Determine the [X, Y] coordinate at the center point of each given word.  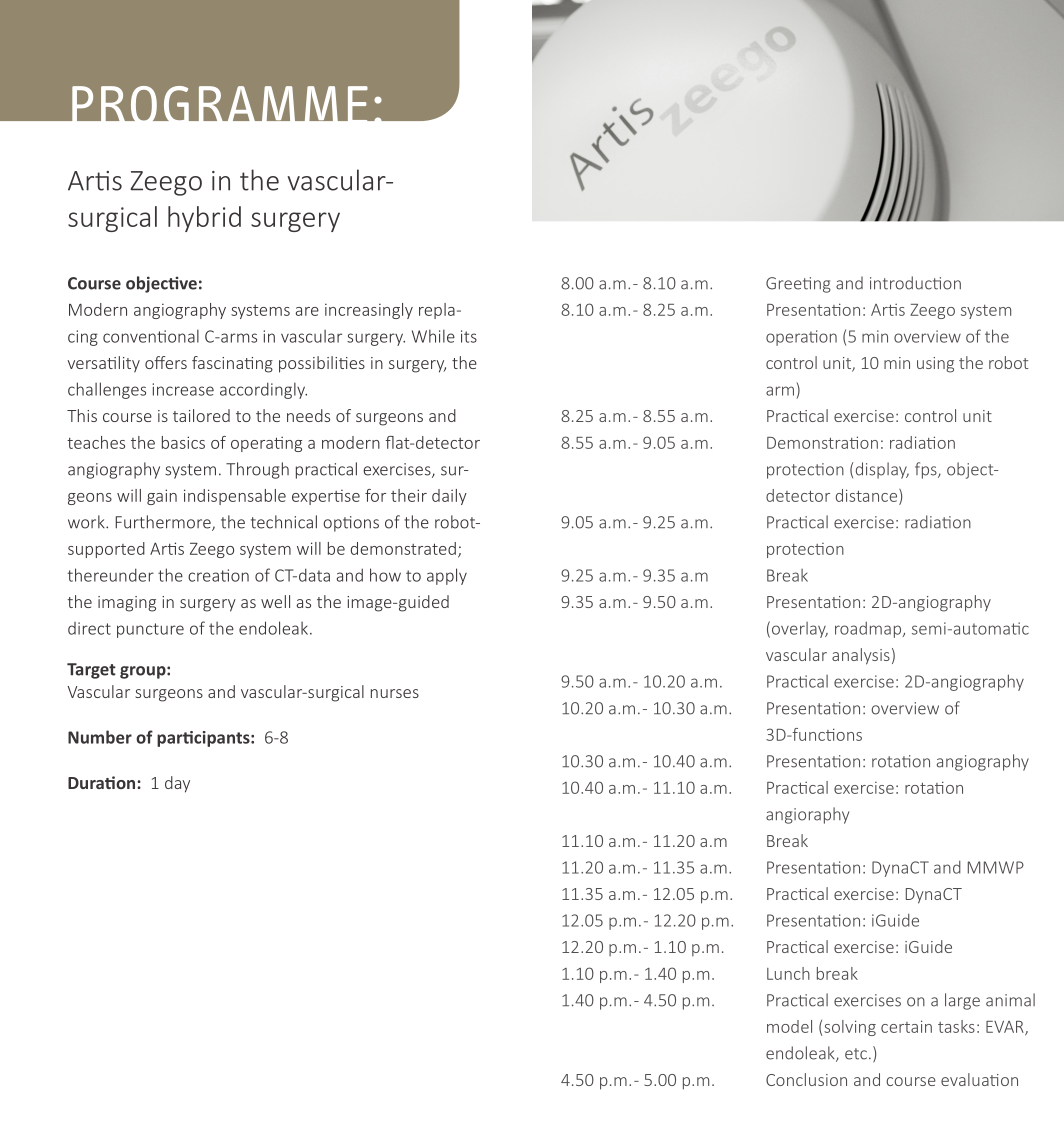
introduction [915, 283]
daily [449, 497]
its [469, 336]
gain [162, 497]
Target [91, 671]
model [789, 1026]
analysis [861, 656]
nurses [395, 693]
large [962, 1001]
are [307, 311]
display [882, 470]
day [177, 784]
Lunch [788, 973]
